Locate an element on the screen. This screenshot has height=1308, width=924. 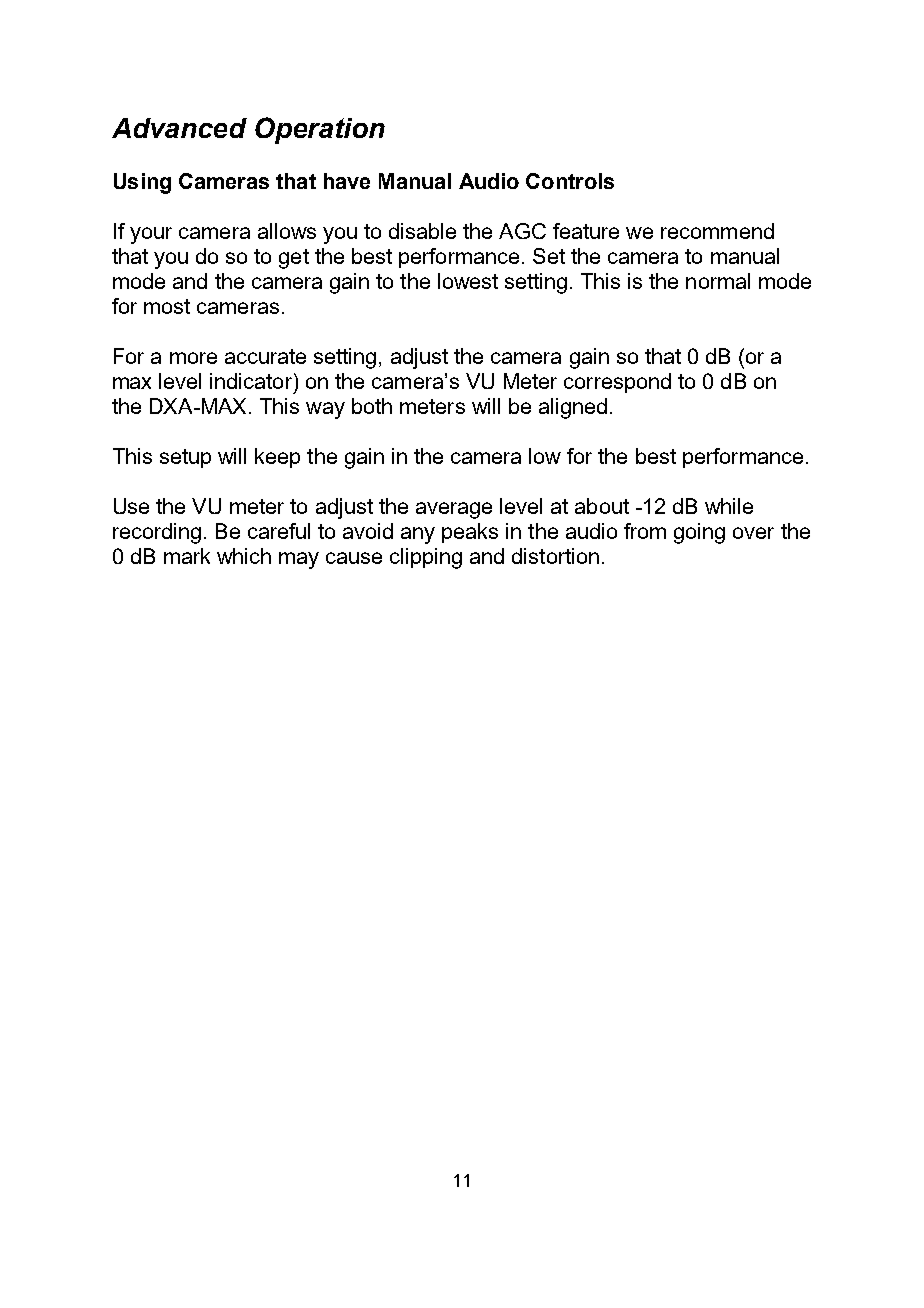
correspond is located at coordinates (617, 383).
